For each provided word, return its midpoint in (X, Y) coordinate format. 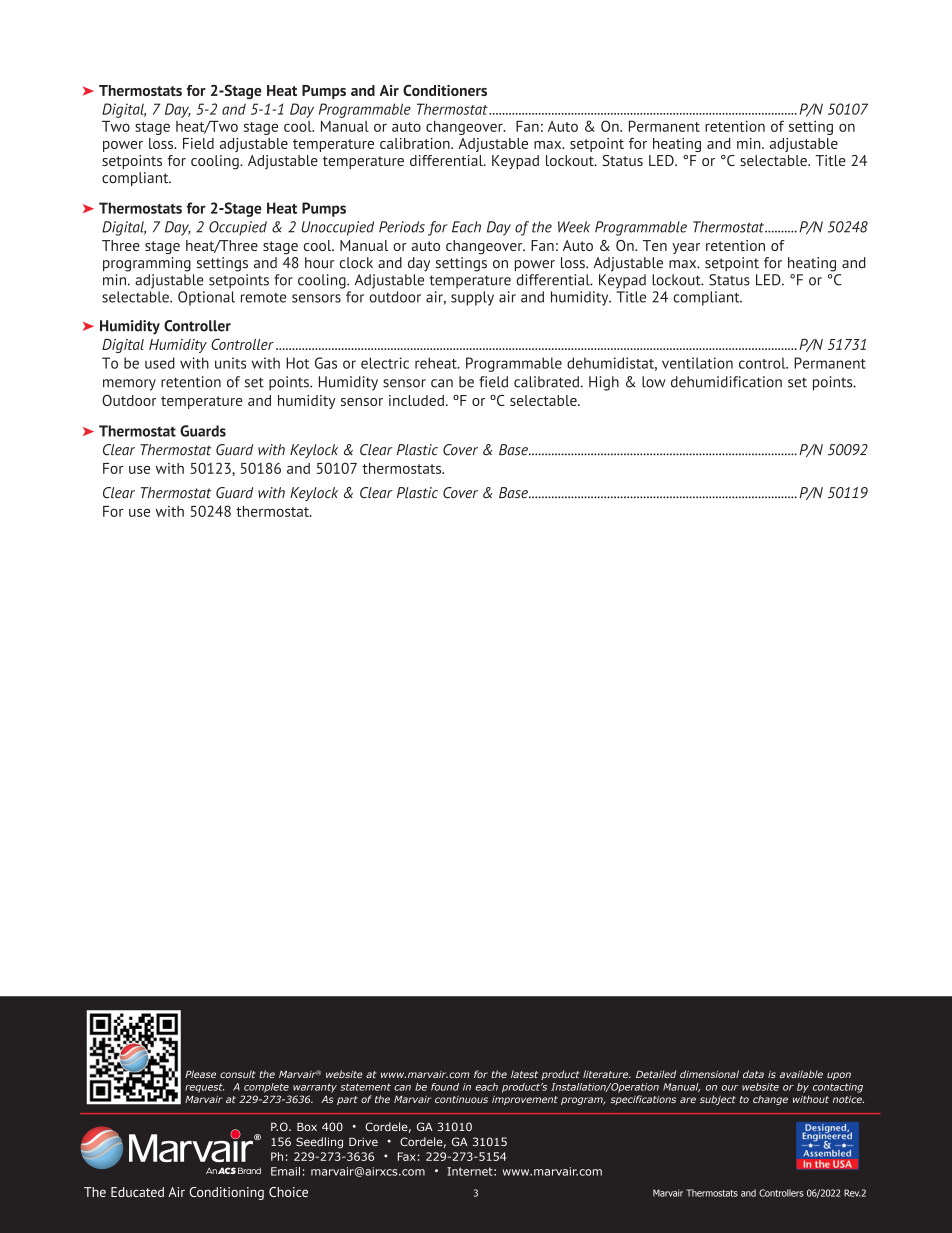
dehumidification (726, 382)
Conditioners (445, 90)
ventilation (697, 363)
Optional (206, 298)
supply (472, 298)
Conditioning (226, 1193)
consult (238, 1074)
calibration (416, 143)
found (445, 1087)
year (686, 248)
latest (524, 1074)
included (416, 400)
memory (129, 385)
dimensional (709, 1074)
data (753, 1074)
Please (200, 1074)
